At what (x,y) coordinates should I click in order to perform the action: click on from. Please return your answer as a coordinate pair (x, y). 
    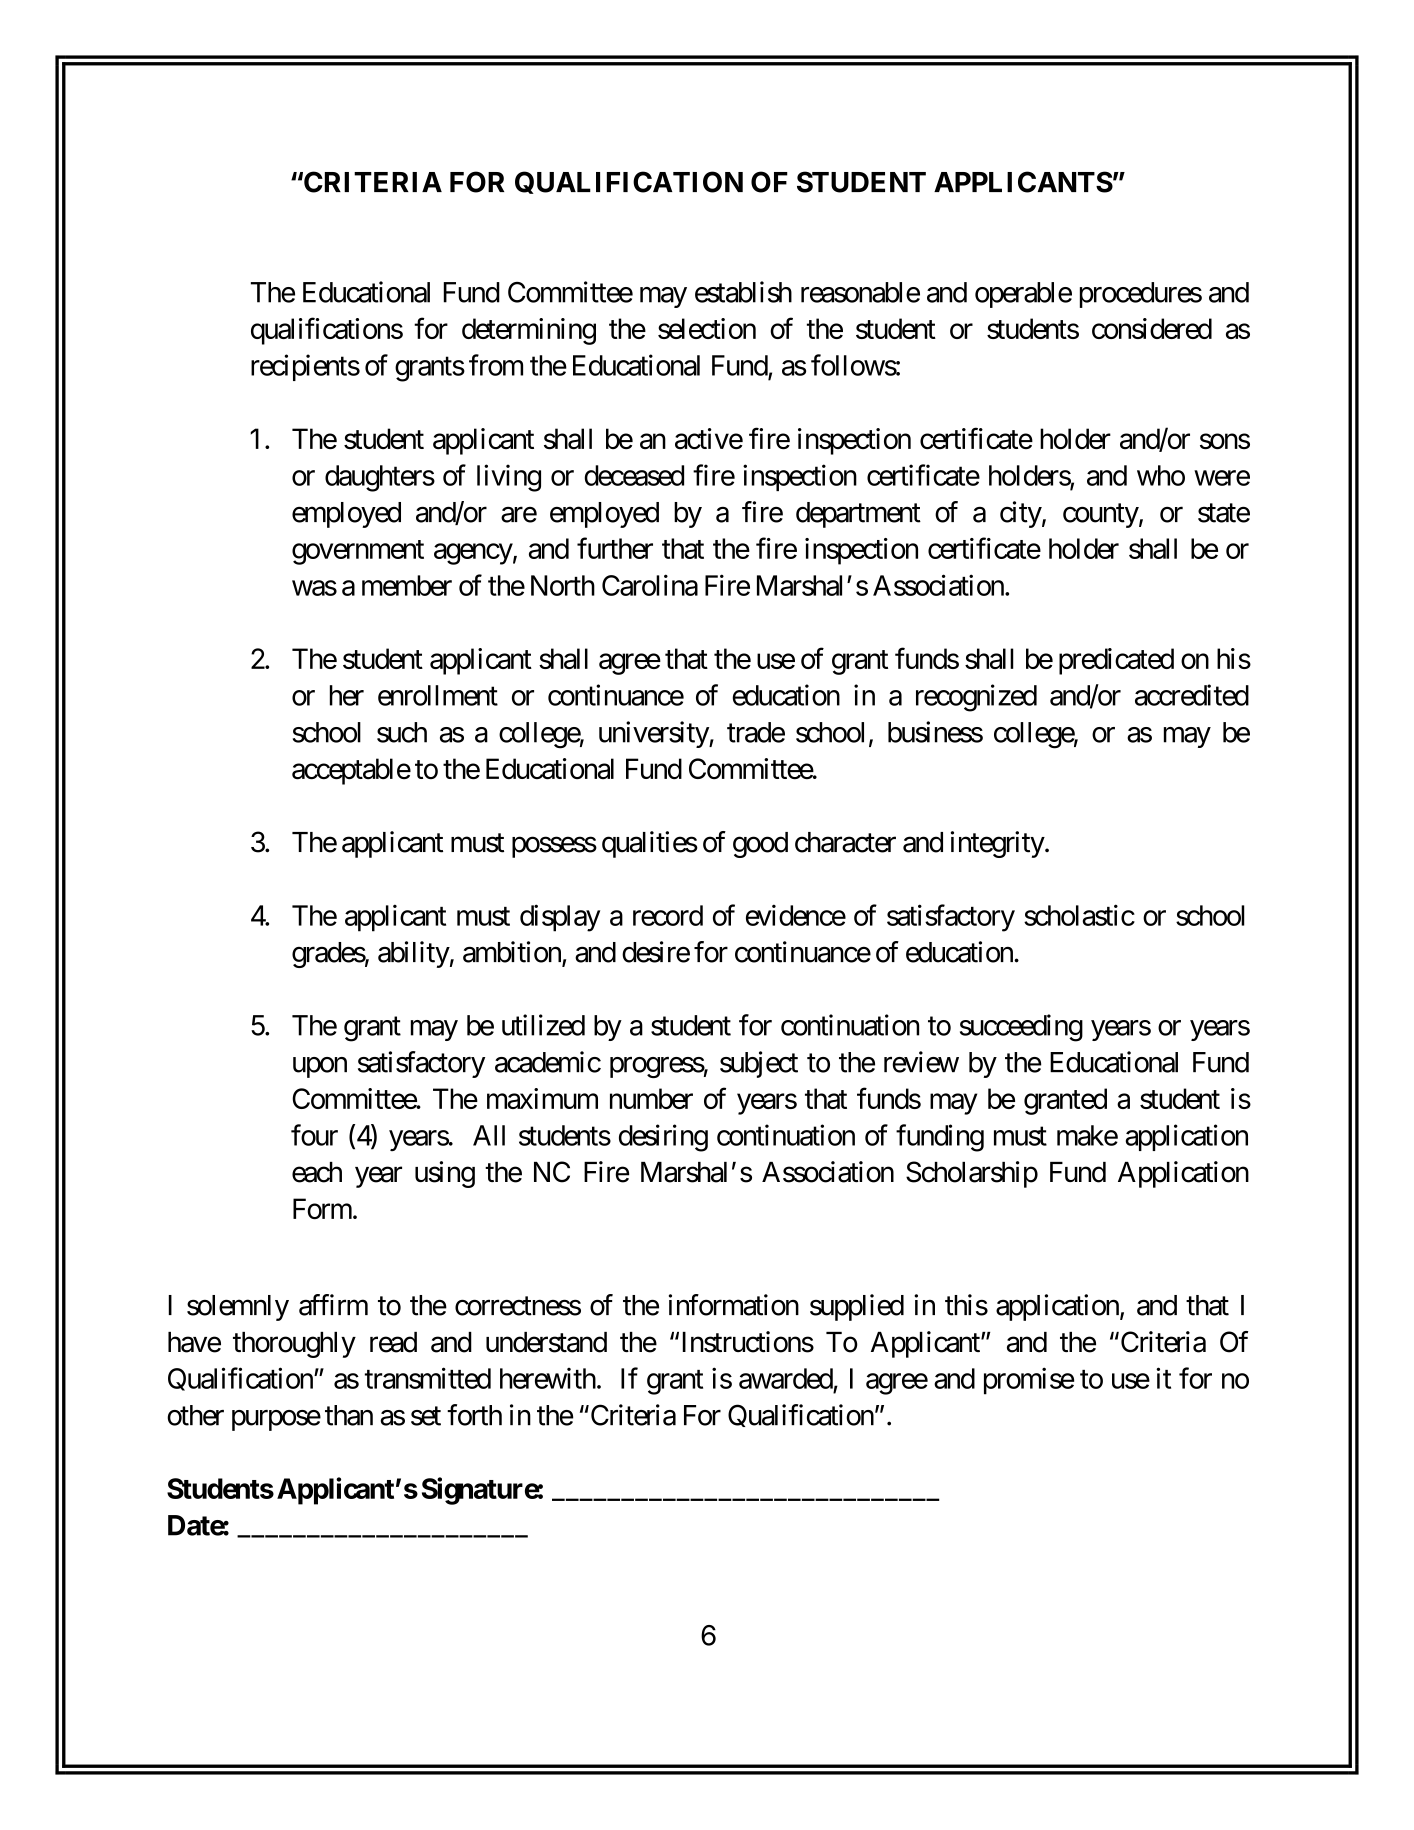
    Looking at the image, I should click on (496, 365).
